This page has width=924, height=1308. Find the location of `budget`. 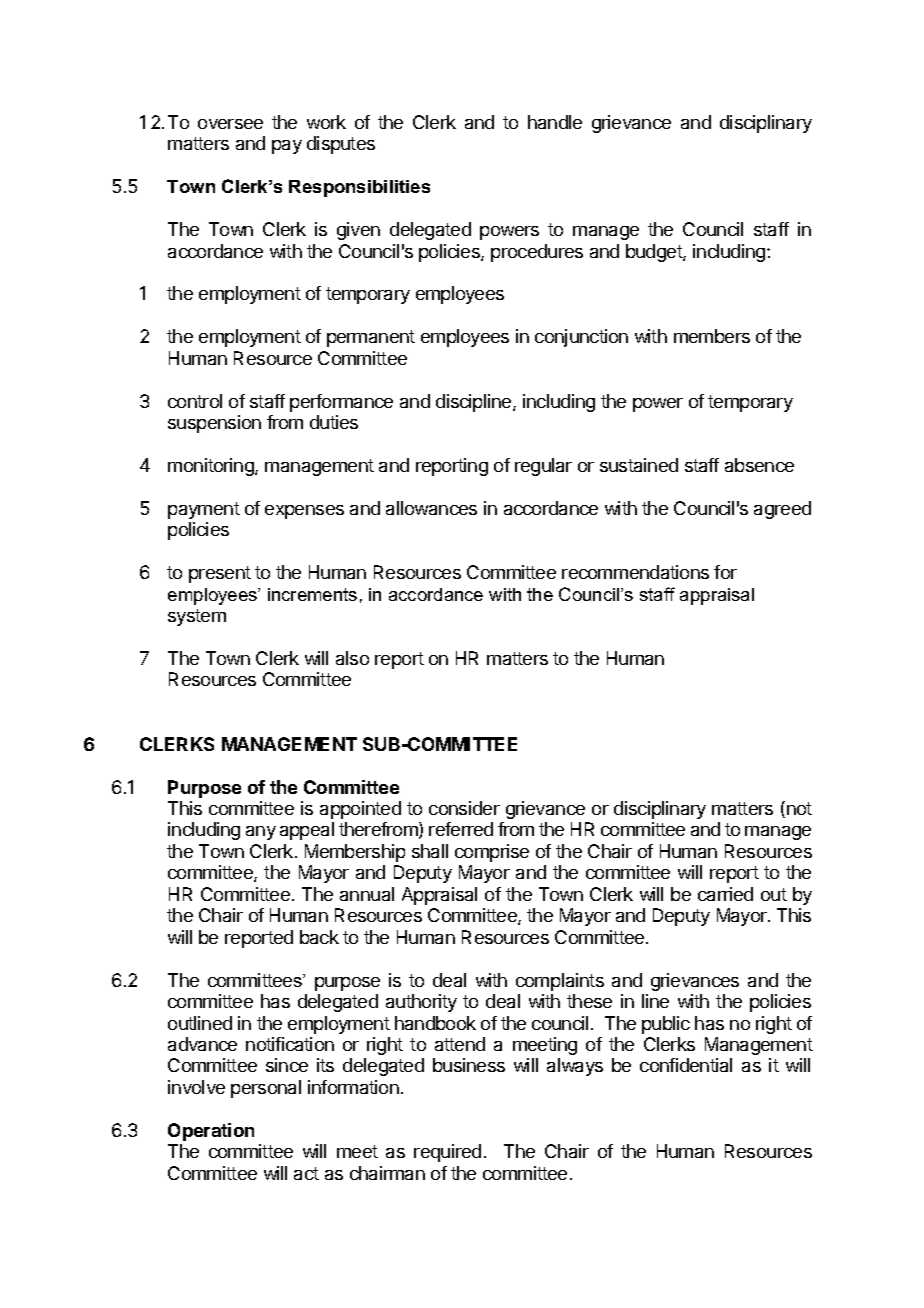

budget is located at coordinates (655, 253).
